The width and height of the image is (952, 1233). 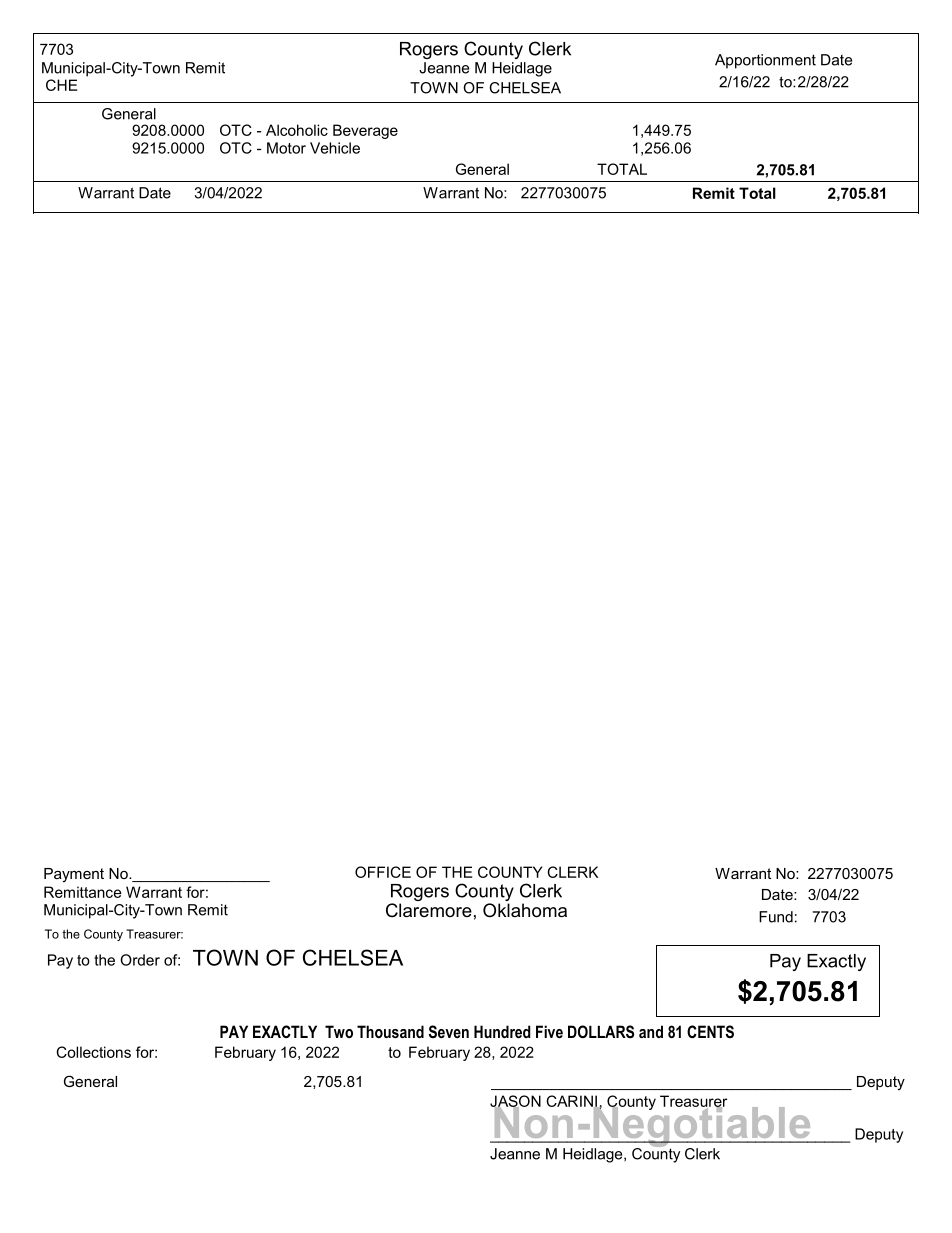 I want to click on Beverage, so click(x=365, y=131).
